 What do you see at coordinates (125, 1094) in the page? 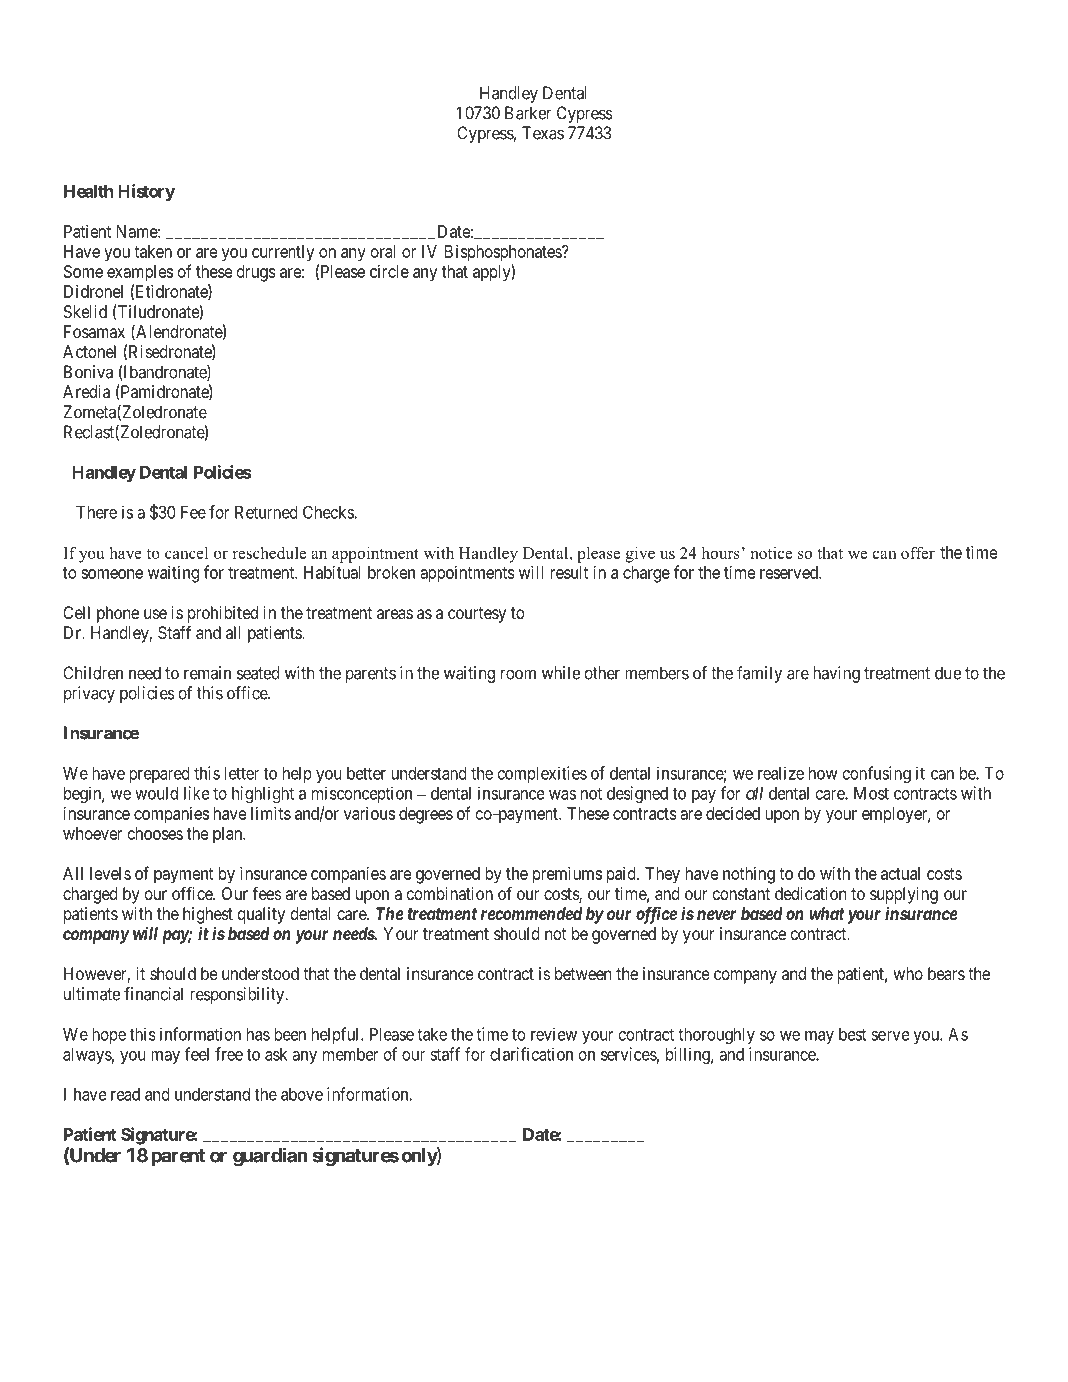
I see `read` at bounding box center [125, 1094].
